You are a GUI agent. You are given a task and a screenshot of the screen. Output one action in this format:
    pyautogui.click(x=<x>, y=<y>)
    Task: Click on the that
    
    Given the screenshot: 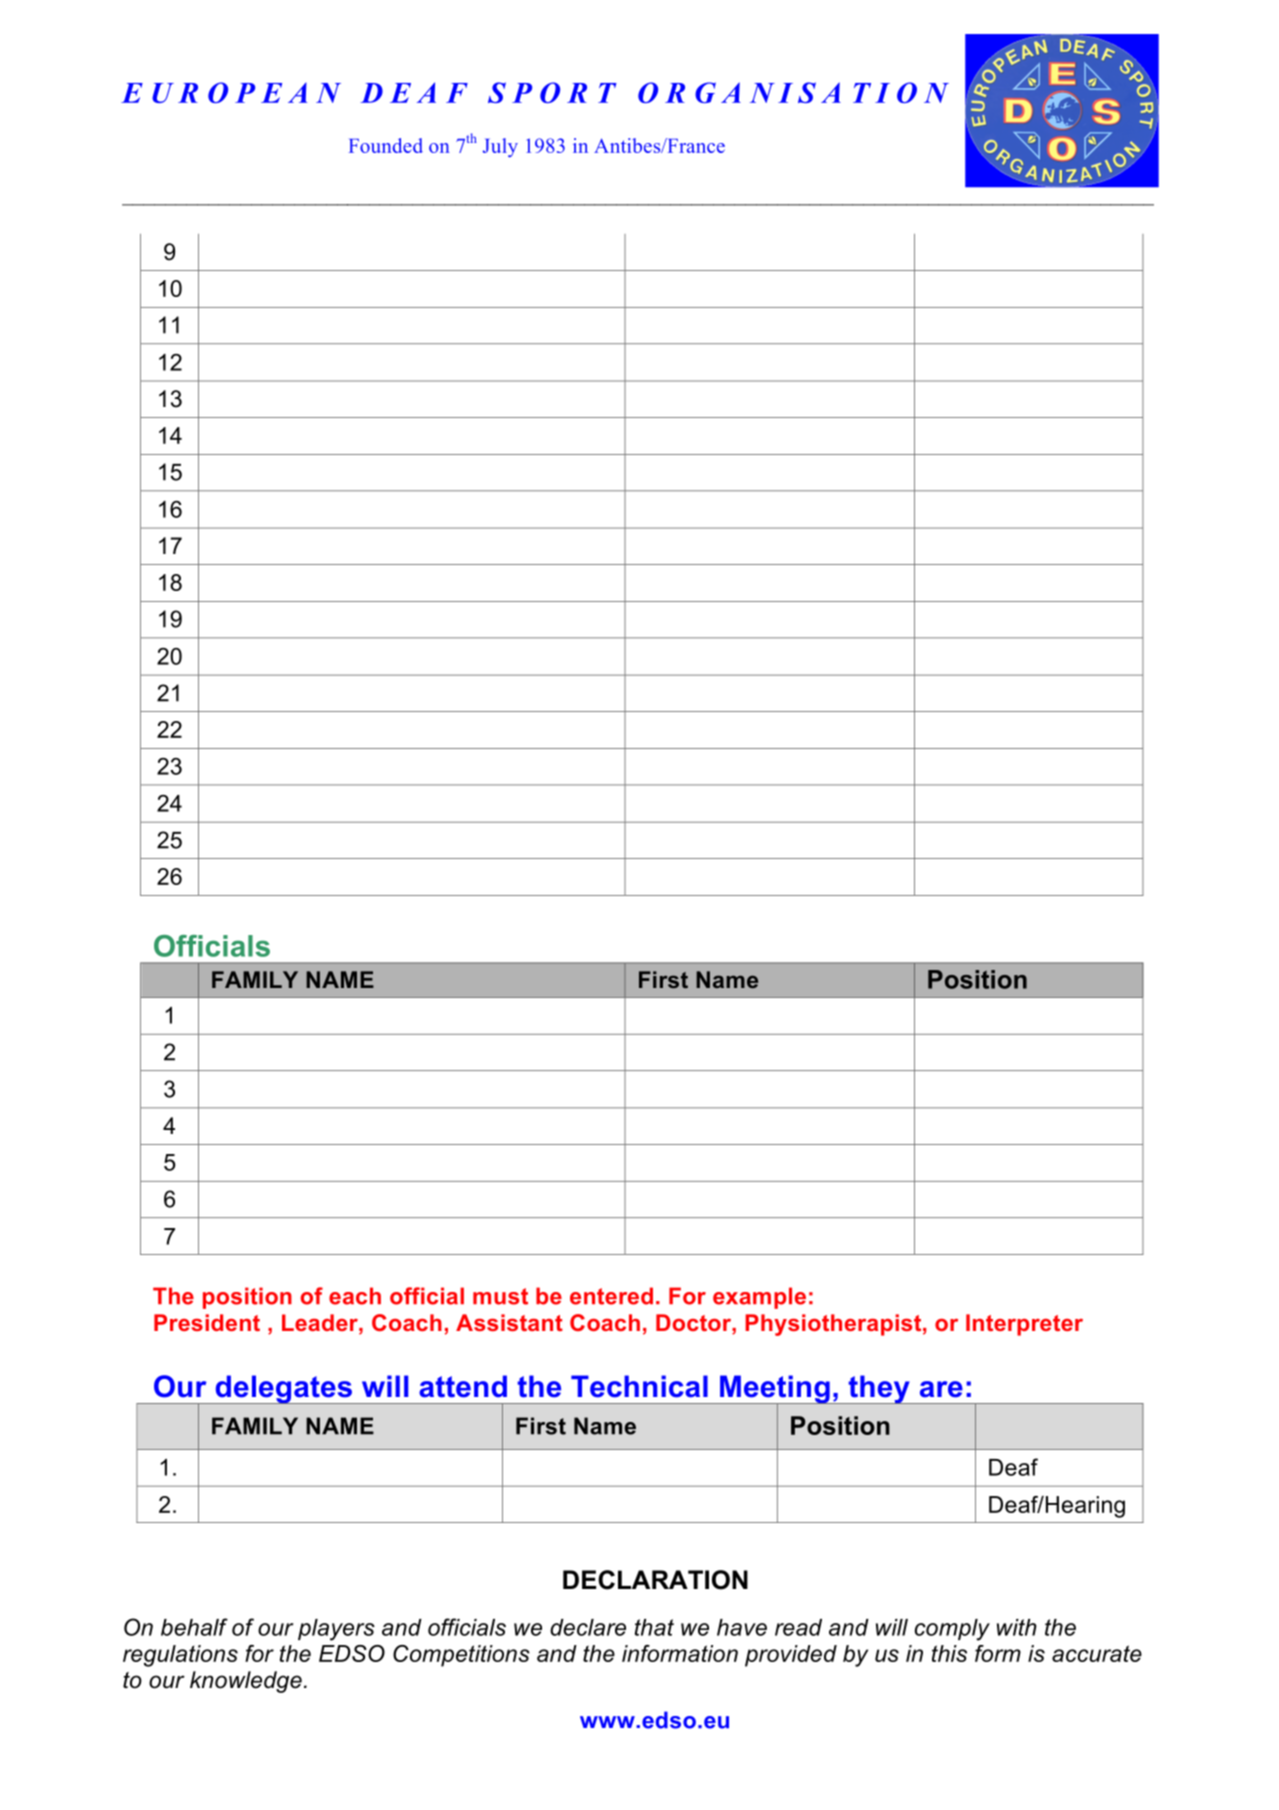 What is the action you would take?
    pyautogui.click(x=654, y=1627)
